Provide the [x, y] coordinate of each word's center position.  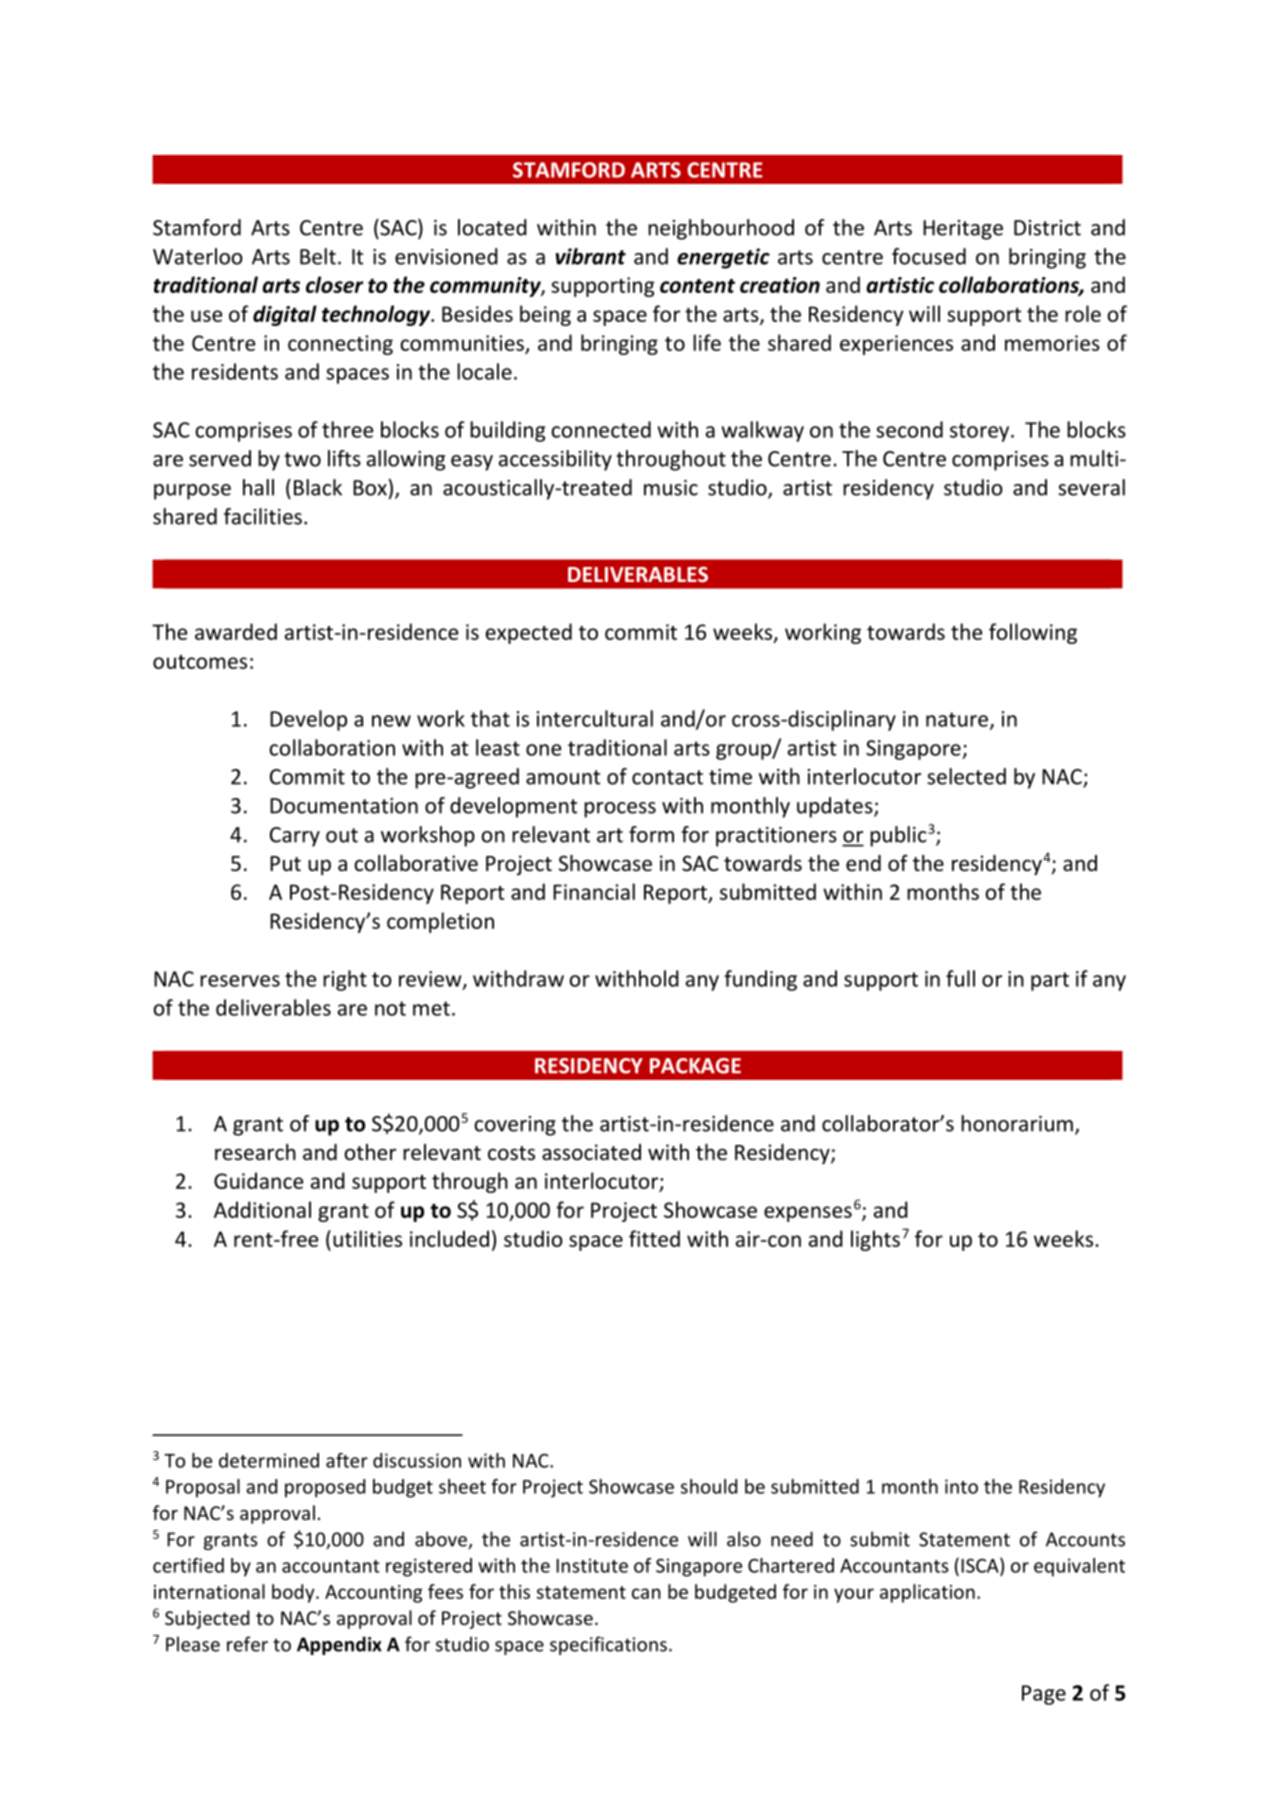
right [345, 980]
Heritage [963, 230]
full [960, 978]
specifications [608, 1645]
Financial [594, 891]
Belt [318, 256]
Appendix [339, 1645]
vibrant [591, 256]
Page [1044, 1695]
